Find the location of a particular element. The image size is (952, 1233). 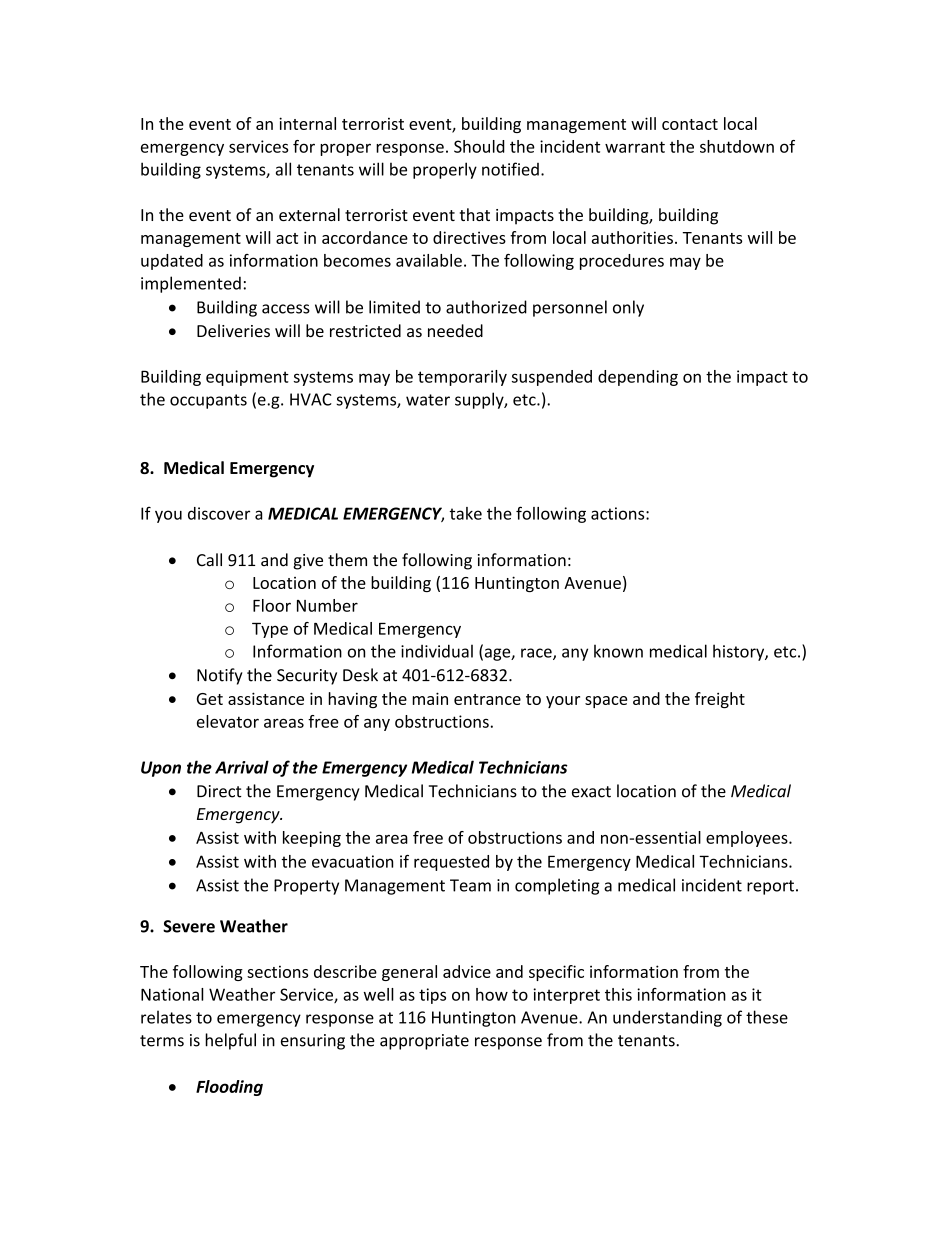

depending is located at coordinates (638, 378).
